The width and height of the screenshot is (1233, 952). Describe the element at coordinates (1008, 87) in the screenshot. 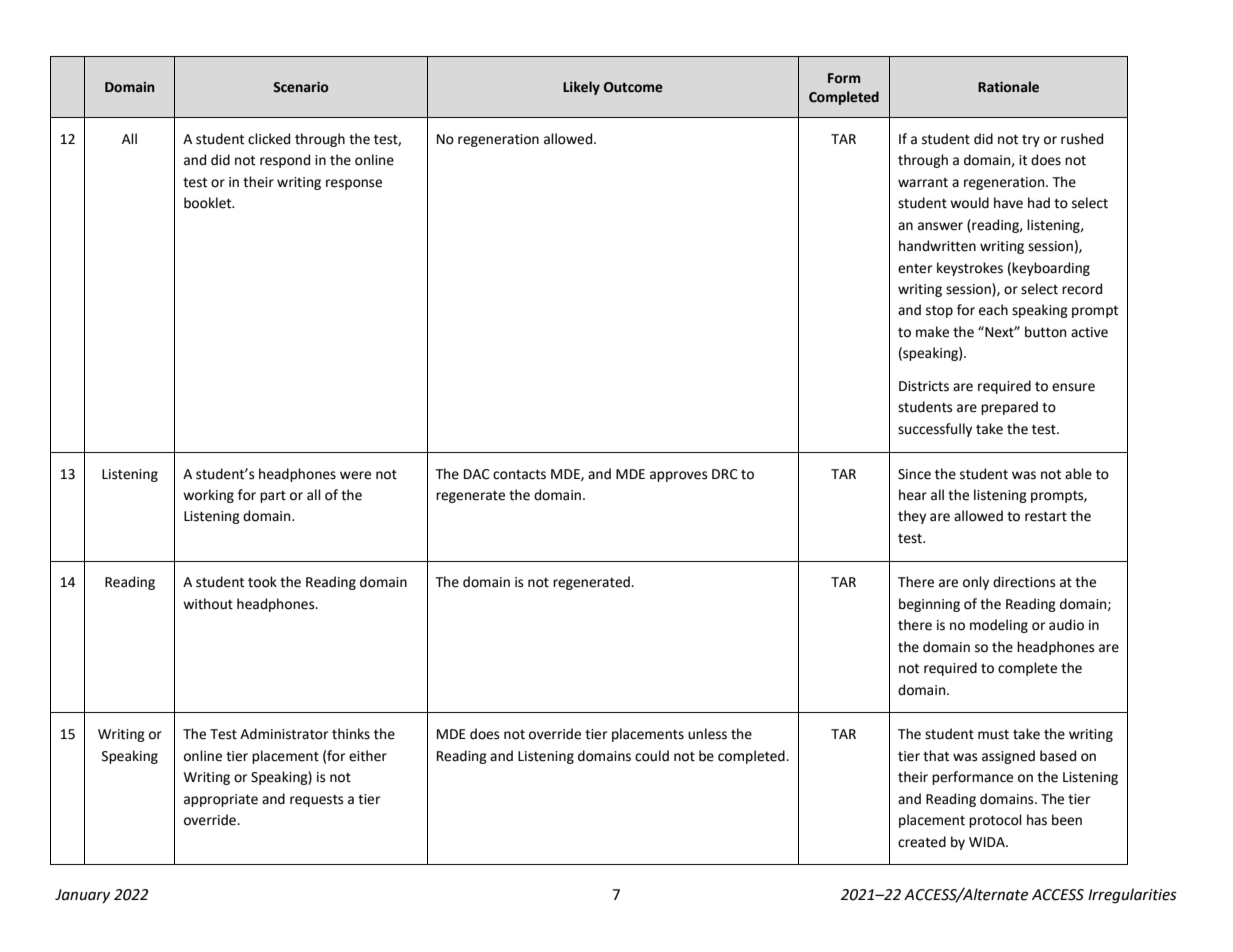

I see `Rationale` at that location.
